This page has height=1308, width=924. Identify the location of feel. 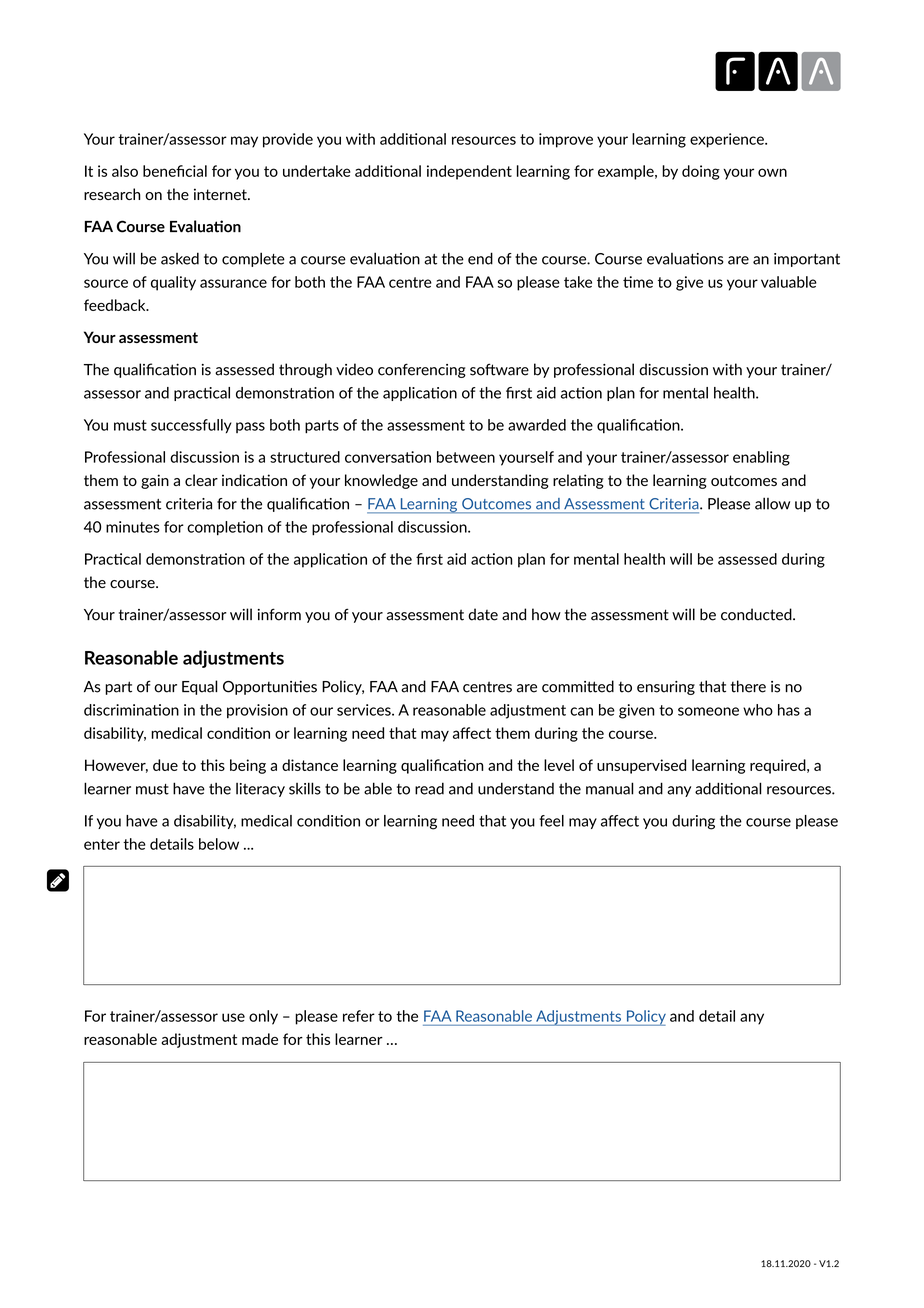
(551, 821).
